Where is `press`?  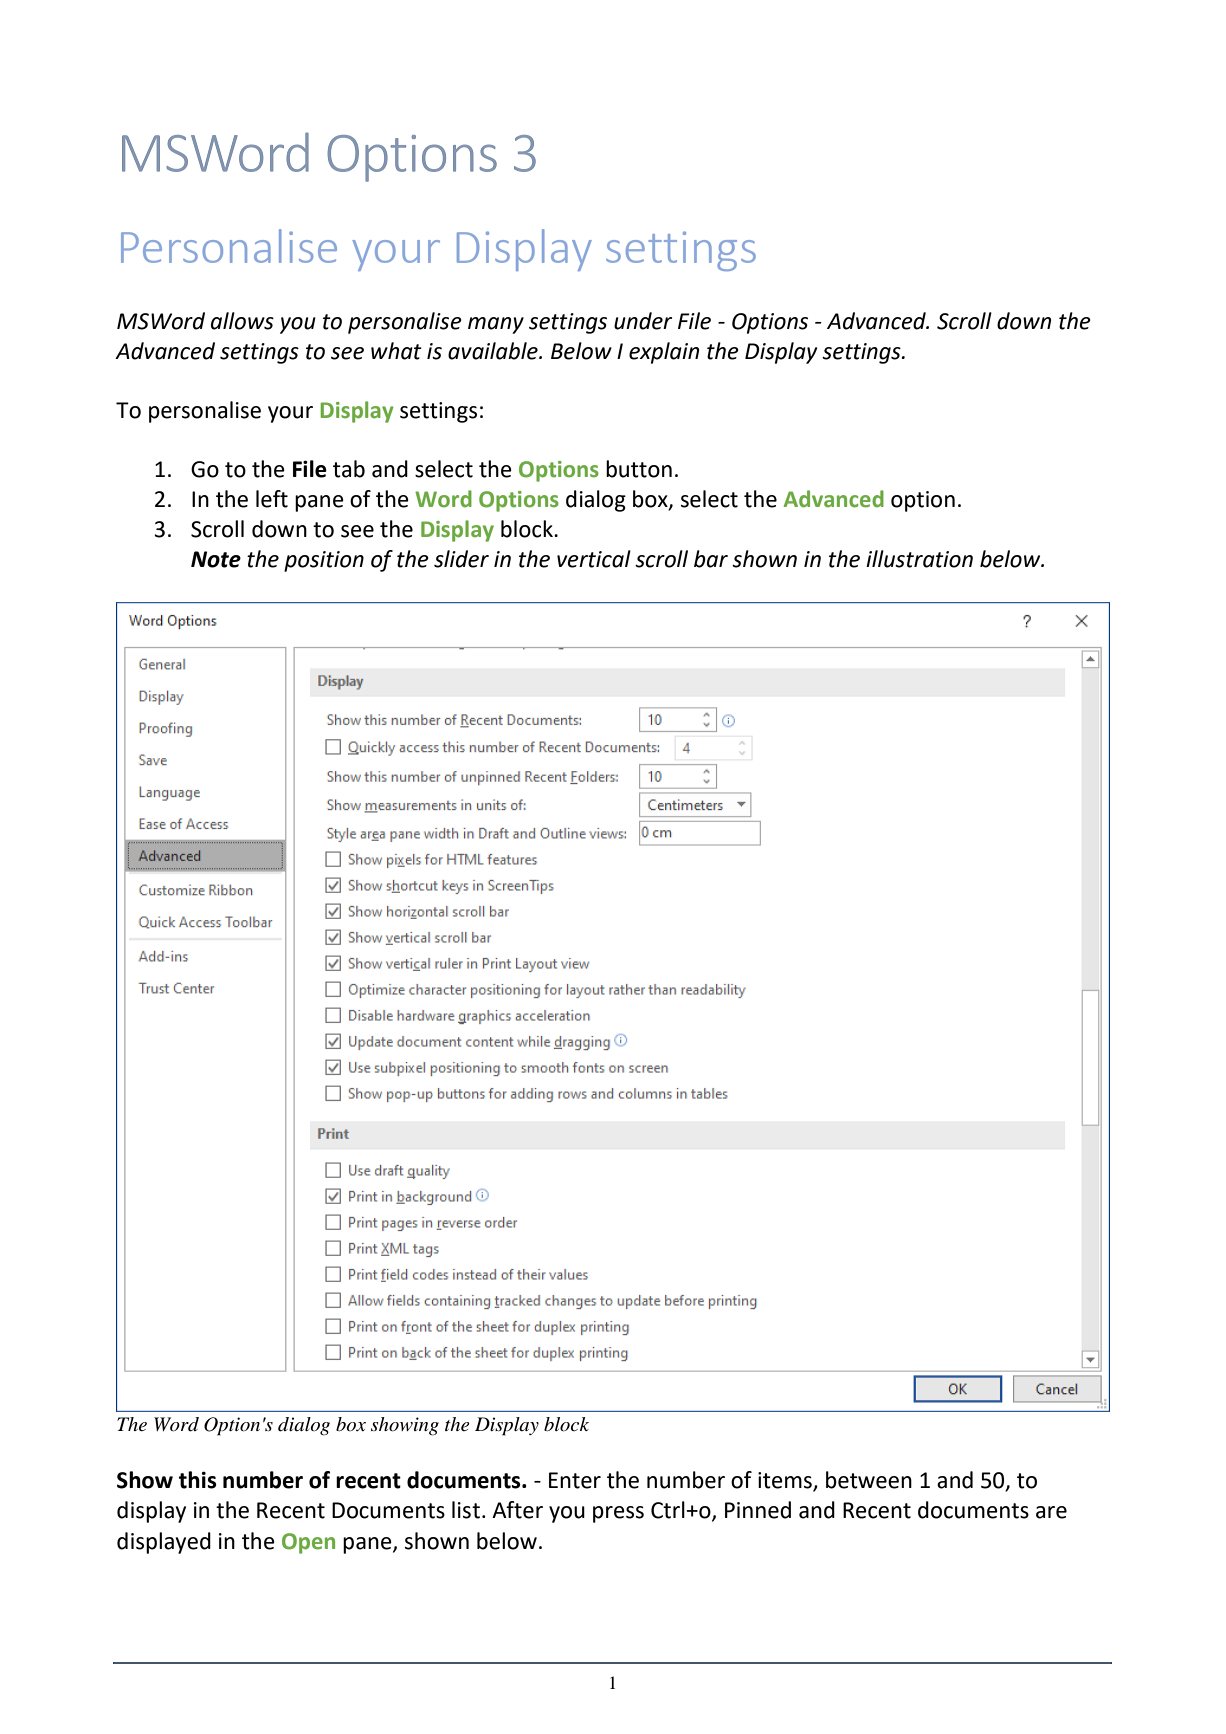 press is located at coordinates (618, 1514).
